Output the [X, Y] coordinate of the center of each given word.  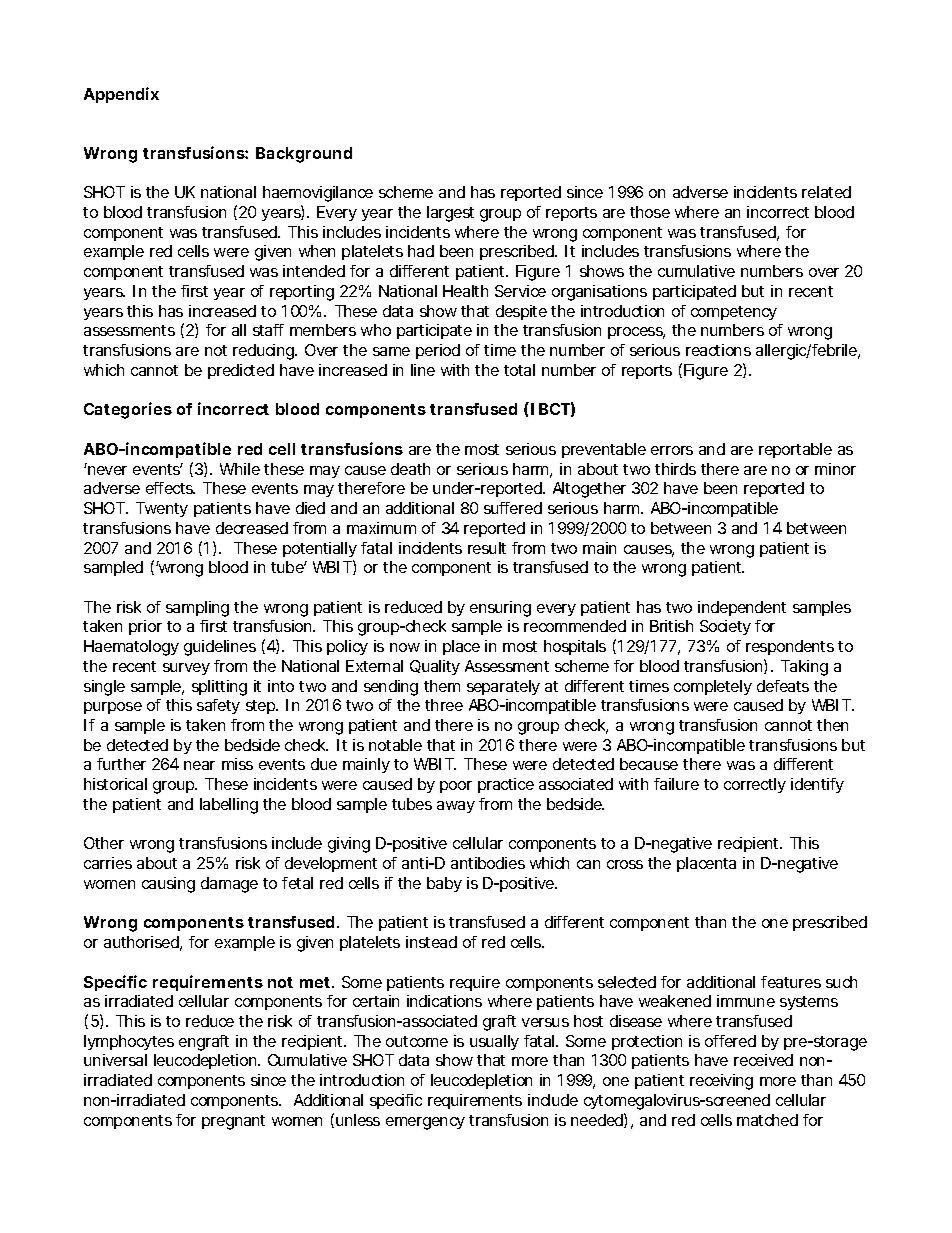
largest [450, 214]
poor [456, 787]
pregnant [233, 1122]
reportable [795, 450]
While [240, 469]
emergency [425, 1123]
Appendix [121, 95]
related [826, 192]
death [410, 469]
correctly [755, 785]
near [199, 765]
